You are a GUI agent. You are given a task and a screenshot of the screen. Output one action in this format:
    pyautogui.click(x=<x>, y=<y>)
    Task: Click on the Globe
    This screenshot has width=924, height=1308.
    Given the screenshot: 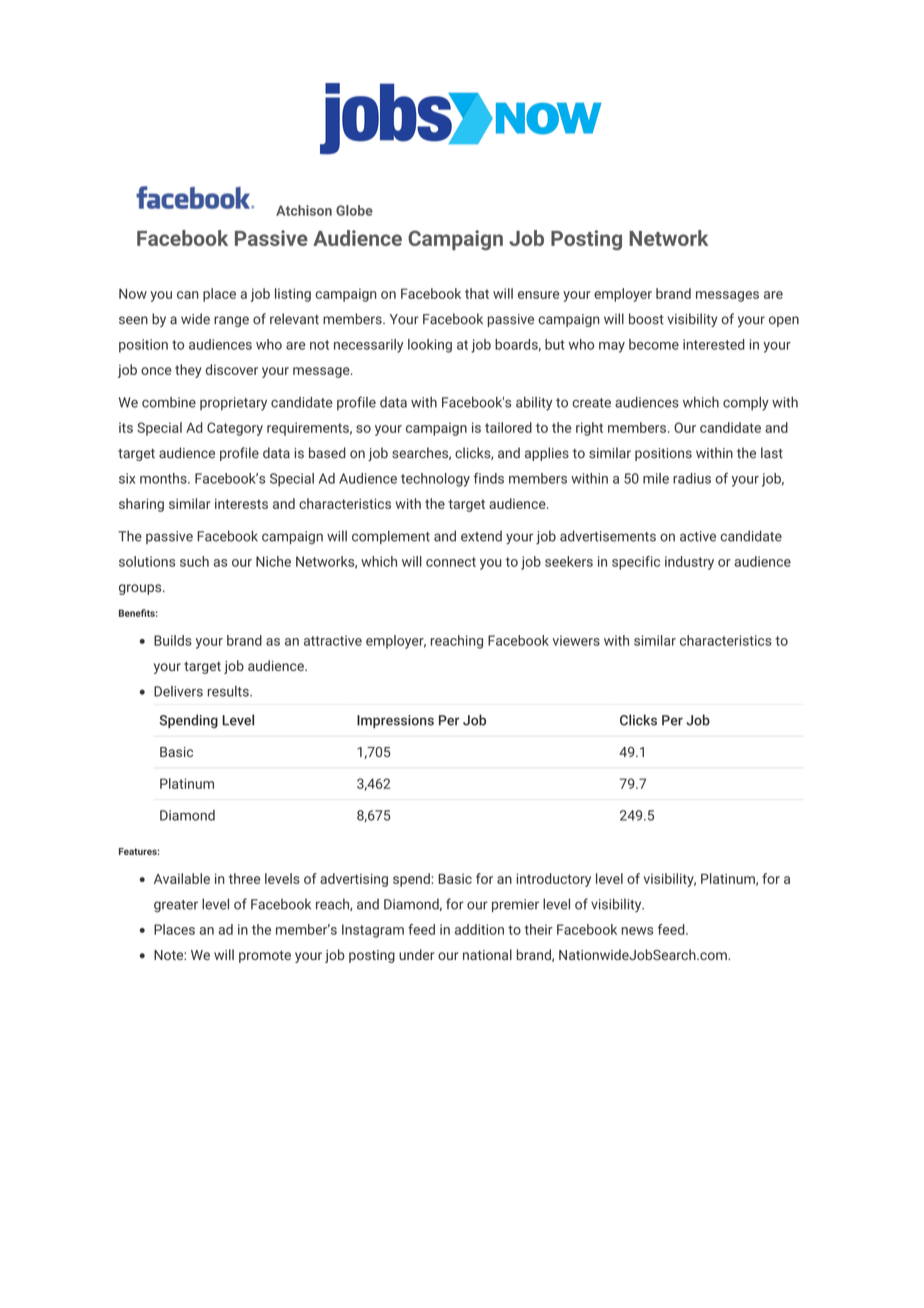 What is the action you would take?
    pyautogui.click(x=354, y=210)
